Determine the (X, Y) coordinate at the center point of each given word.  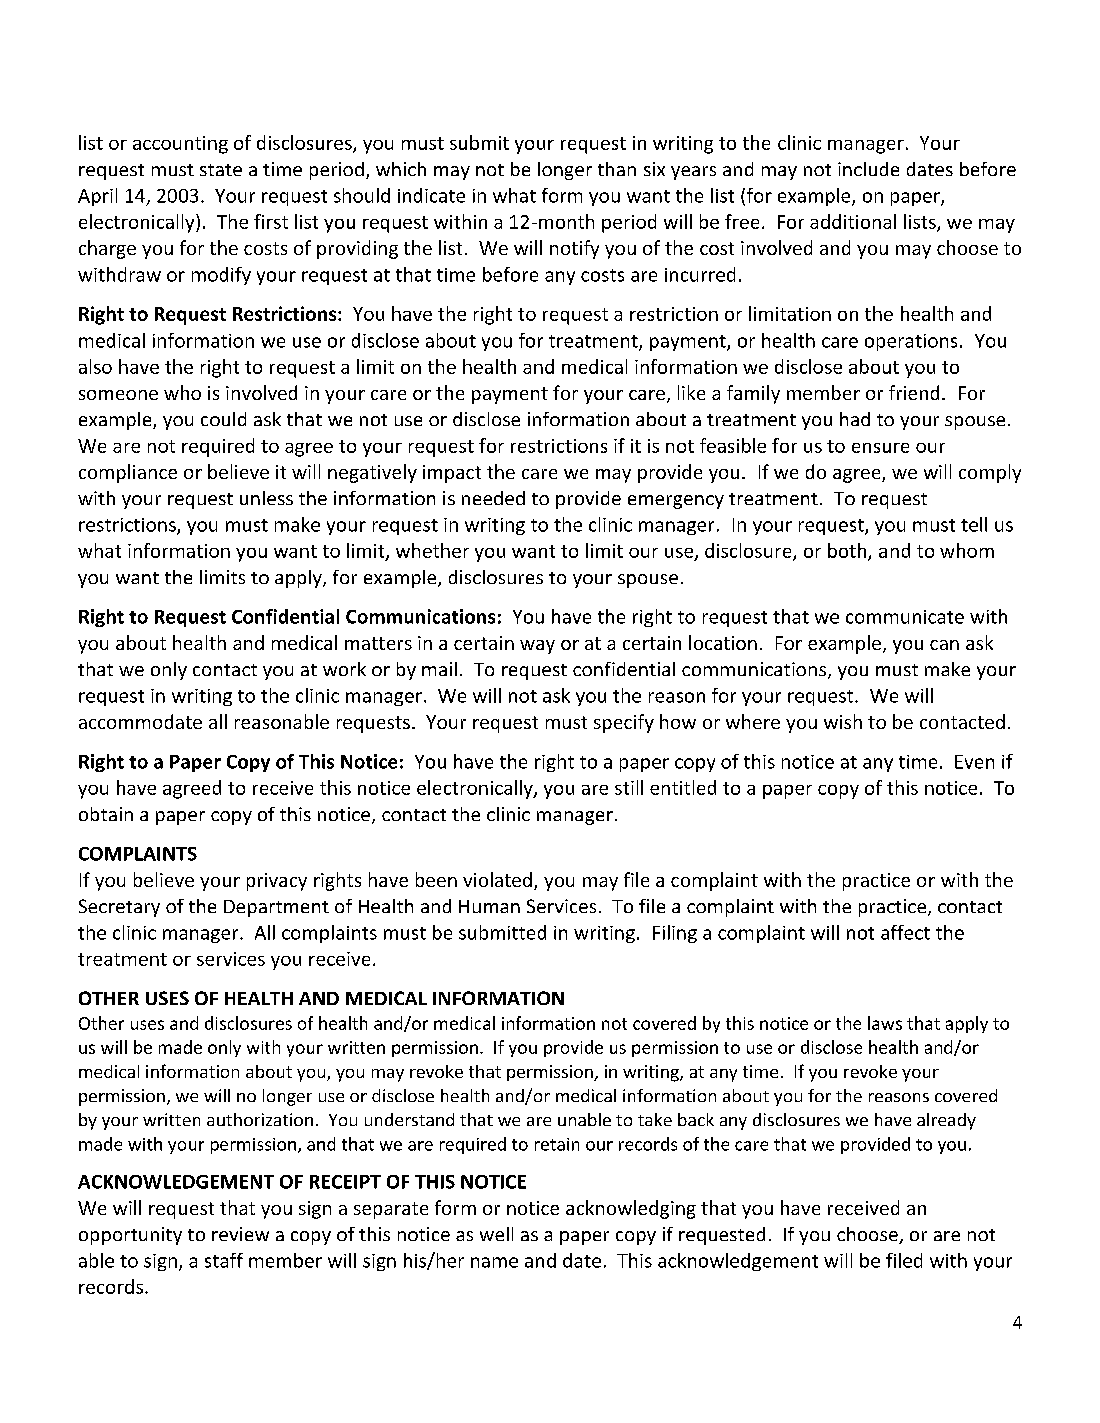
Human (489, 906)
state (221, 170)
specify (624, 723)
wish (843, 721)
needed (493, 498)
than (617, 169)
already (946, 1121)
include (868, 169)
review (240, 1234)
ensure (880, 448)
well (496, 1234)
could (223, 419)
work (344, 669)
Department (276, 908)
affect (905, 932)
